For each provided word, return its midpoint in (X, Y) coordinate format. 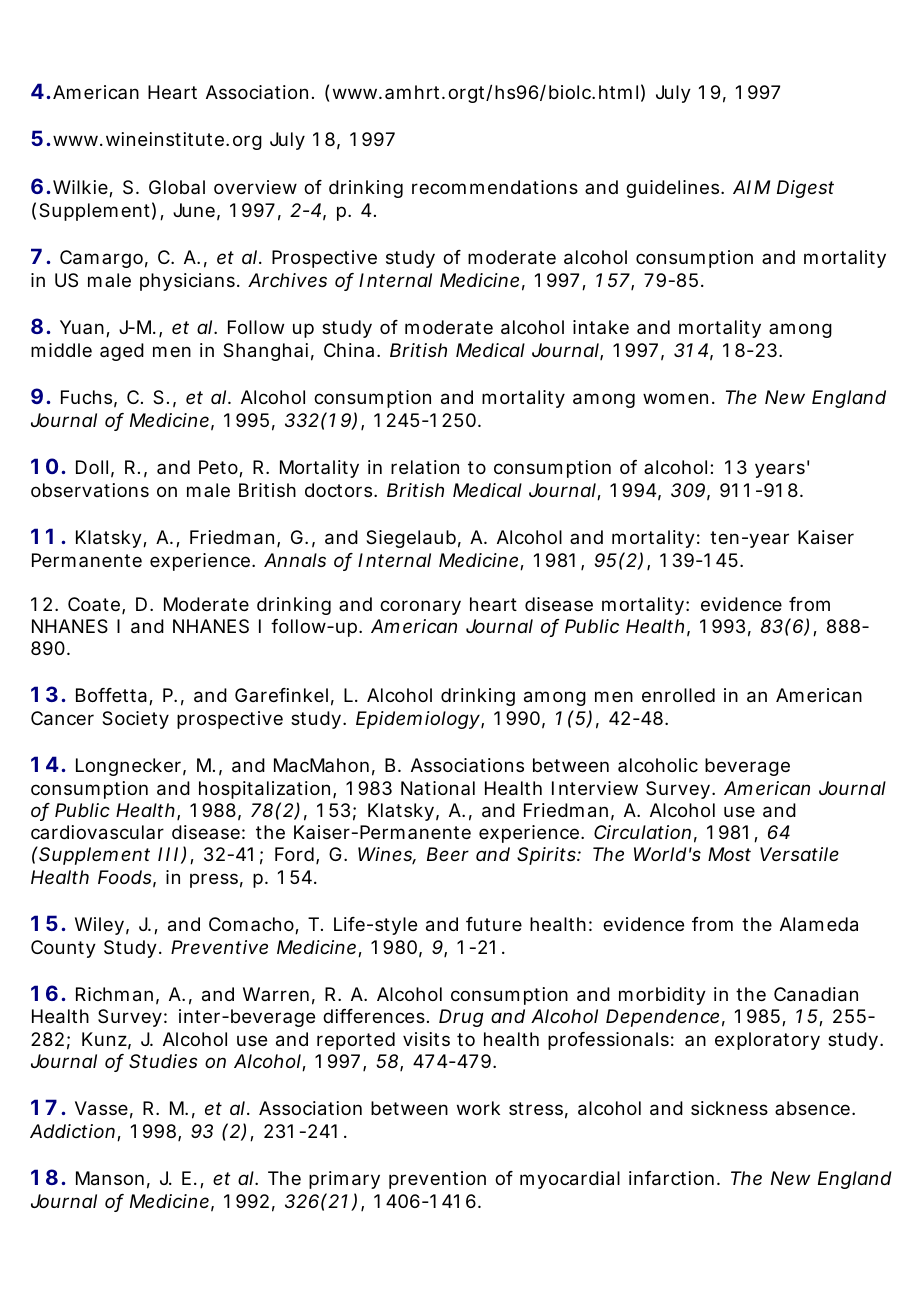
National (438, 788)
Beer (448, 854)
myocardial (570, 1180)
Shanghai (265, 352)
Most (729, 854)
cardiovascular (97, 832)
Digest (805, 189)
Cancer (62, 718)
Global (177, 187)
